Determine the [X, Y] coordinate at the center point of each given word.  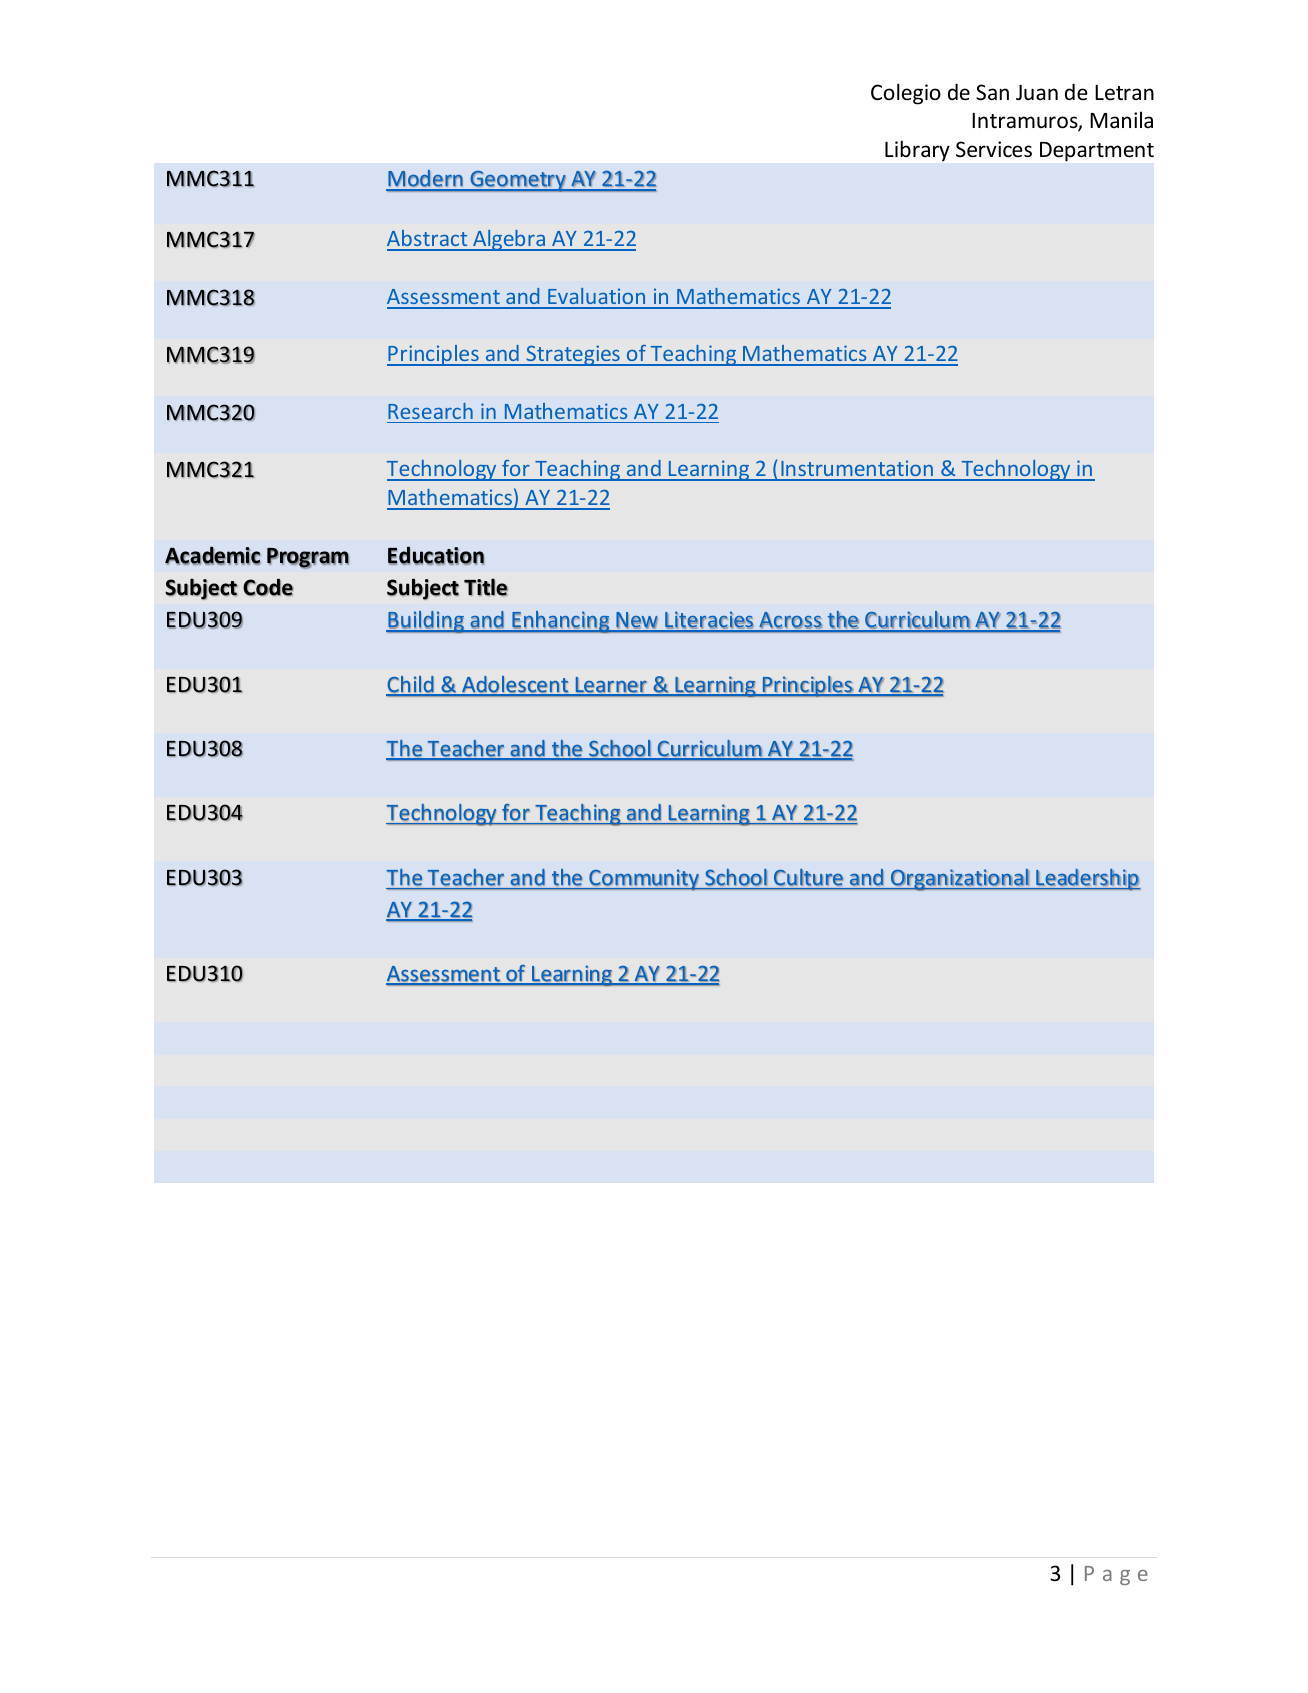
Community [644, 880]
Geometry [518, 181]
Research [430, 411]
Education [436, 555]
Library [917, 150]
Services [994, 149]
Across [790, 621]
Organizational [959, 880]
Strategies [573, 355]
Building [426, 622]
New [637, 621]
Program [308, 558]
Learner [611, 686]
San [992, 92]
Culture [808, 877]
